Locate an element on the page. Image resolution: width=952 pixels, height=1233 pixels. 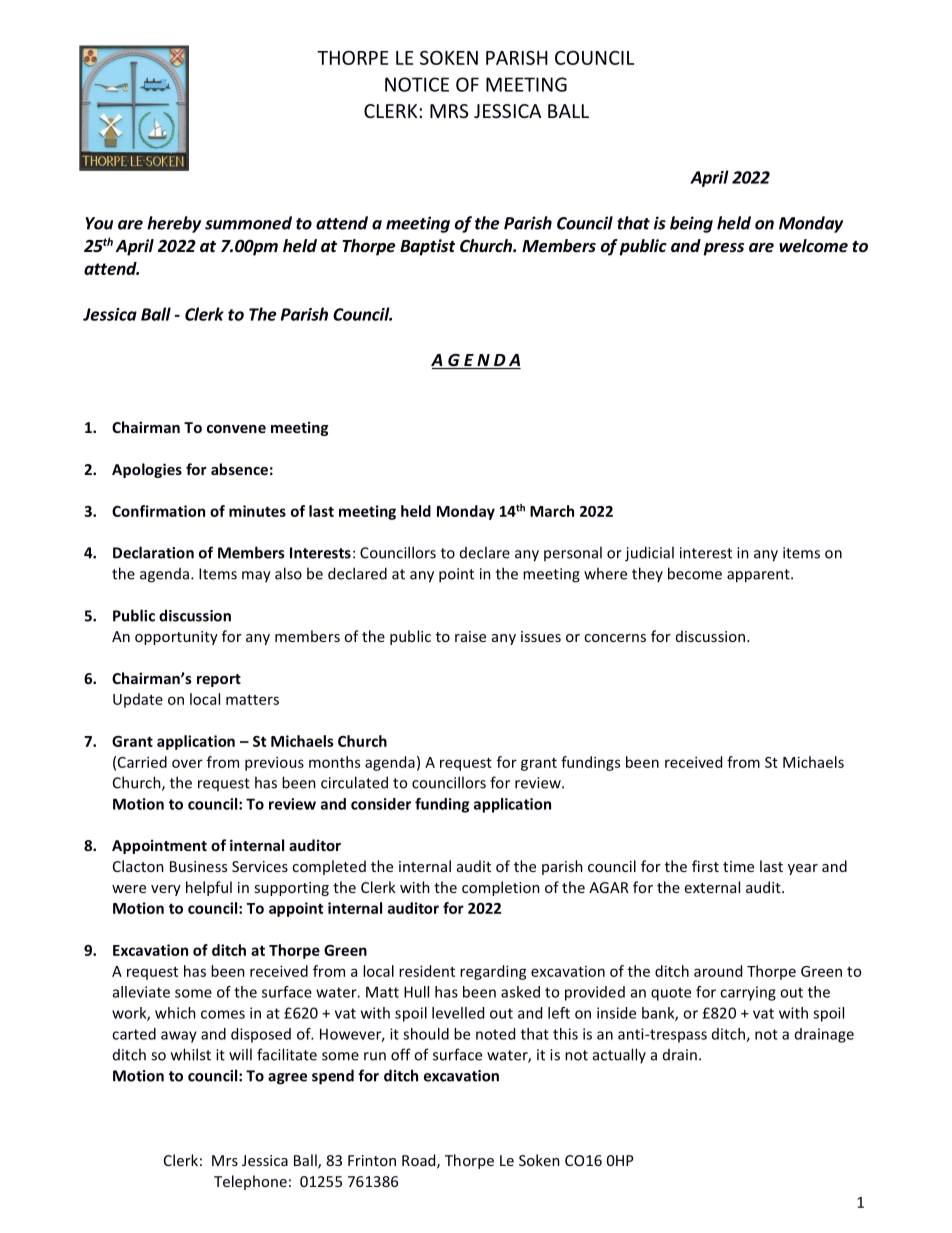
Baptist is located at coordinates (427, 247).
